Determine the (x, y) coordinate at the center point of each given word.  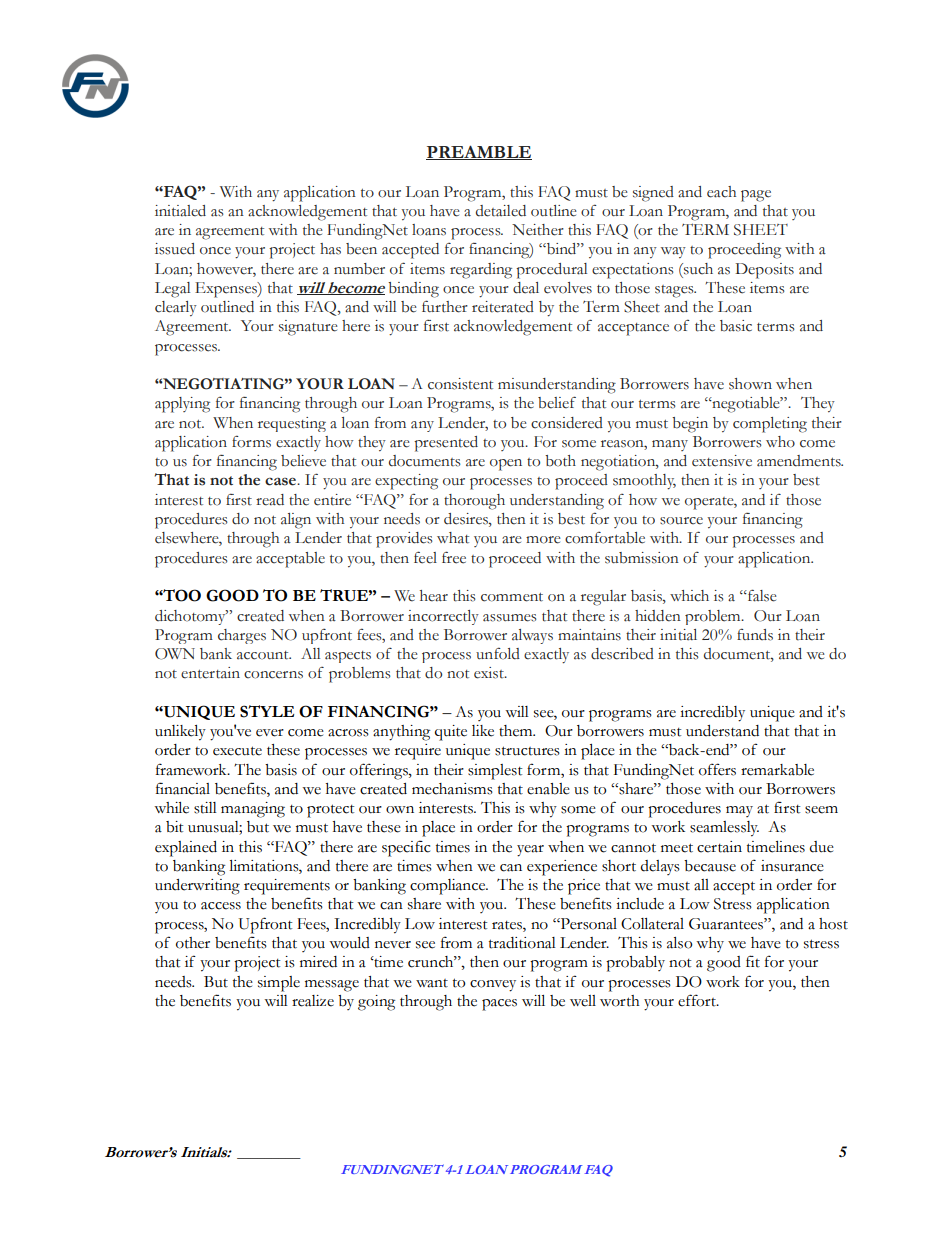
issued (175, 249)
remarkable (777, 770)
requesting (292, 424)
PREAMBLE (479, 152)
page (756, 196)
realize (313, 1001)
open (506, 465)
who (780, 442)
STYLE (267, 711)
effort (698, 1000)
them (517, 731)
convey (493, 986)
